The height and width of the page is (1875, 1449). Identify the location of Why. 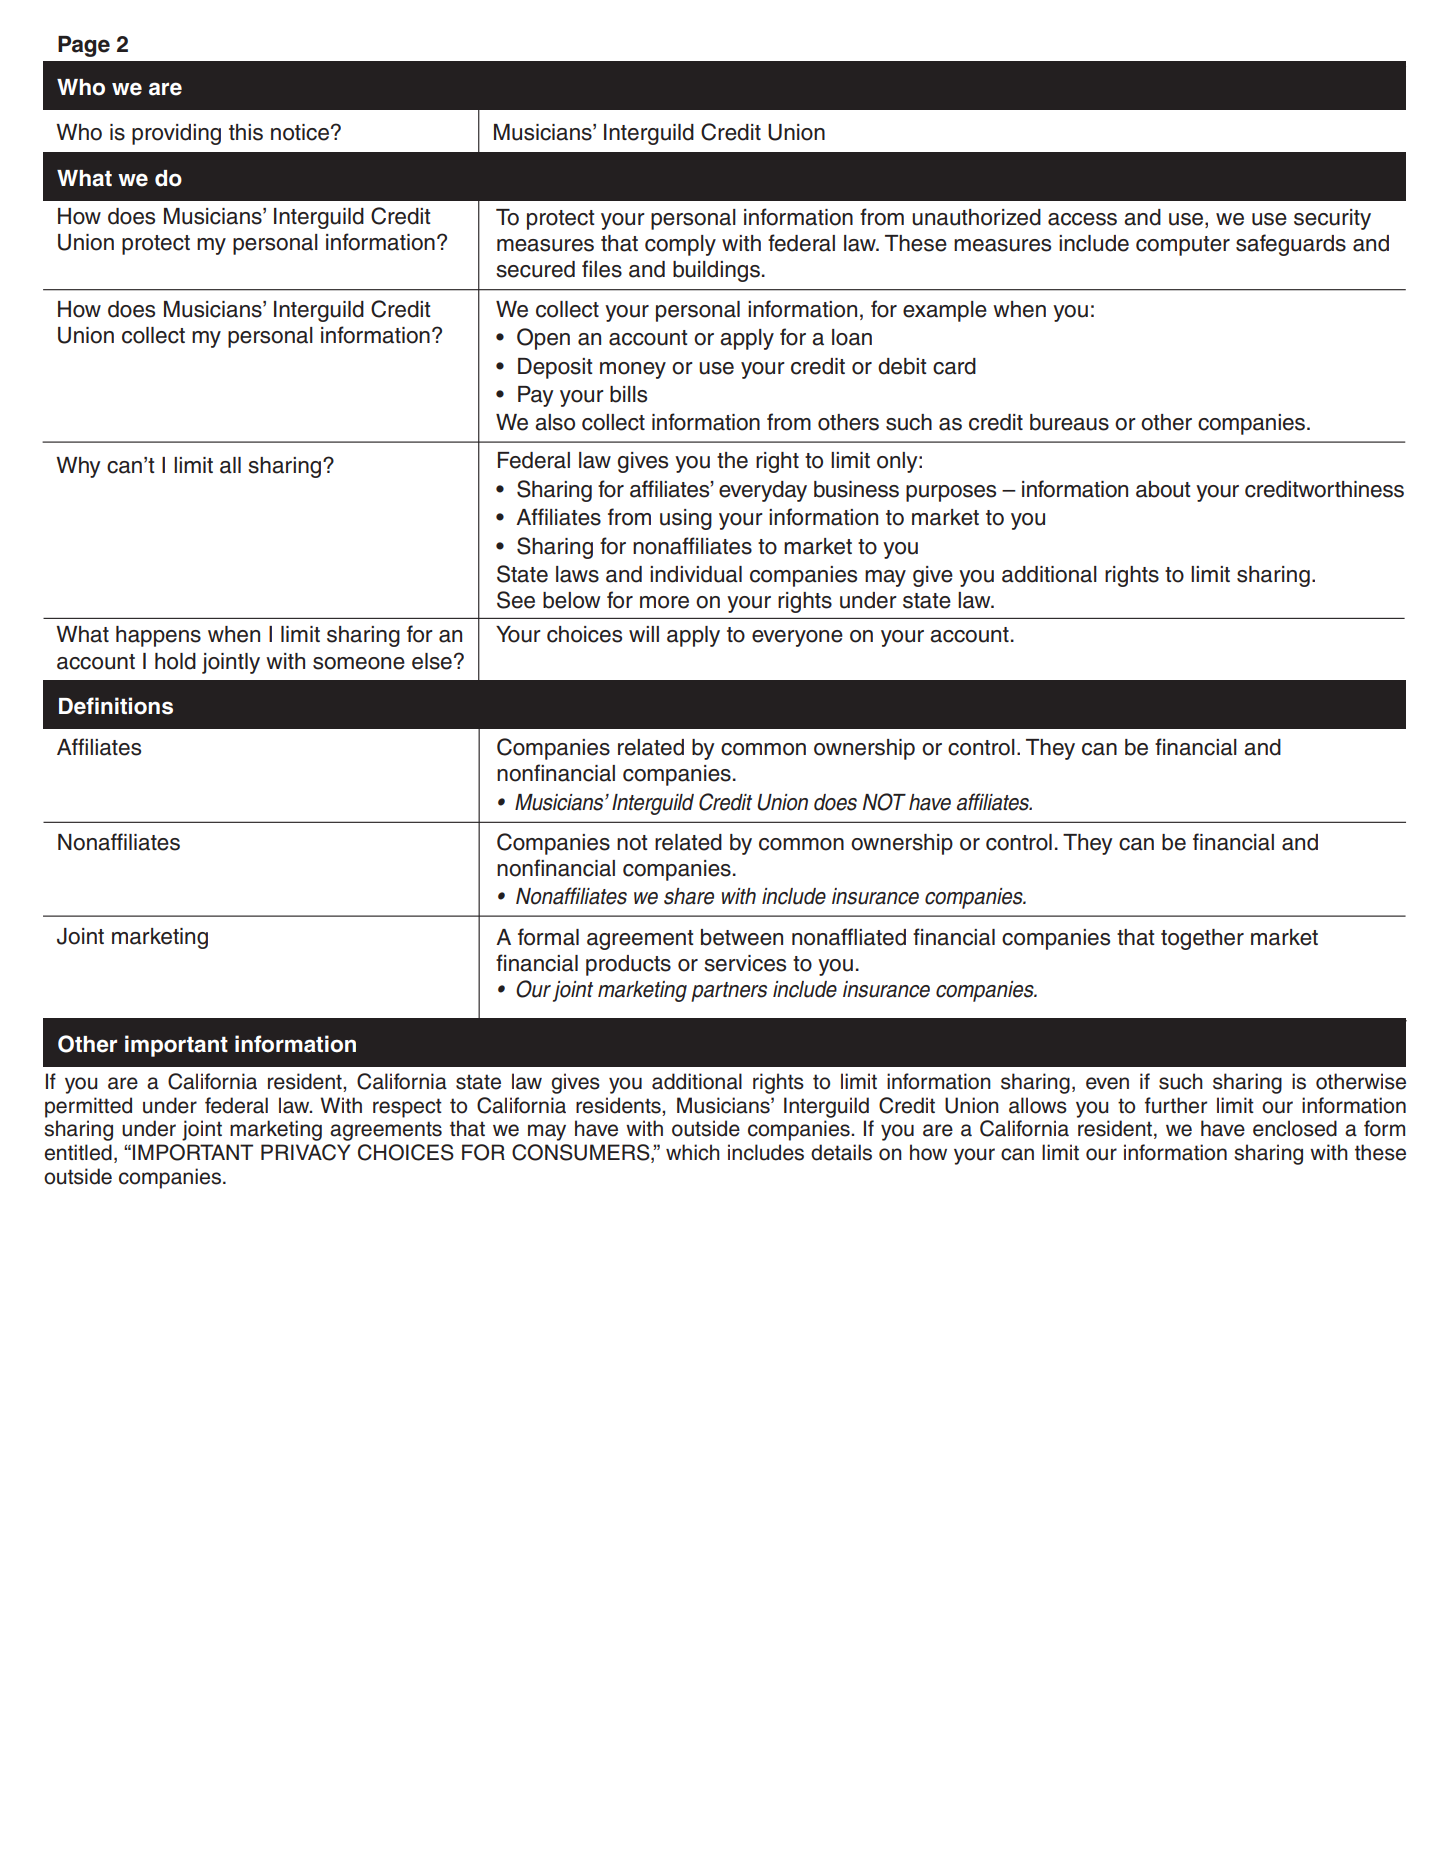
(78, 467).
